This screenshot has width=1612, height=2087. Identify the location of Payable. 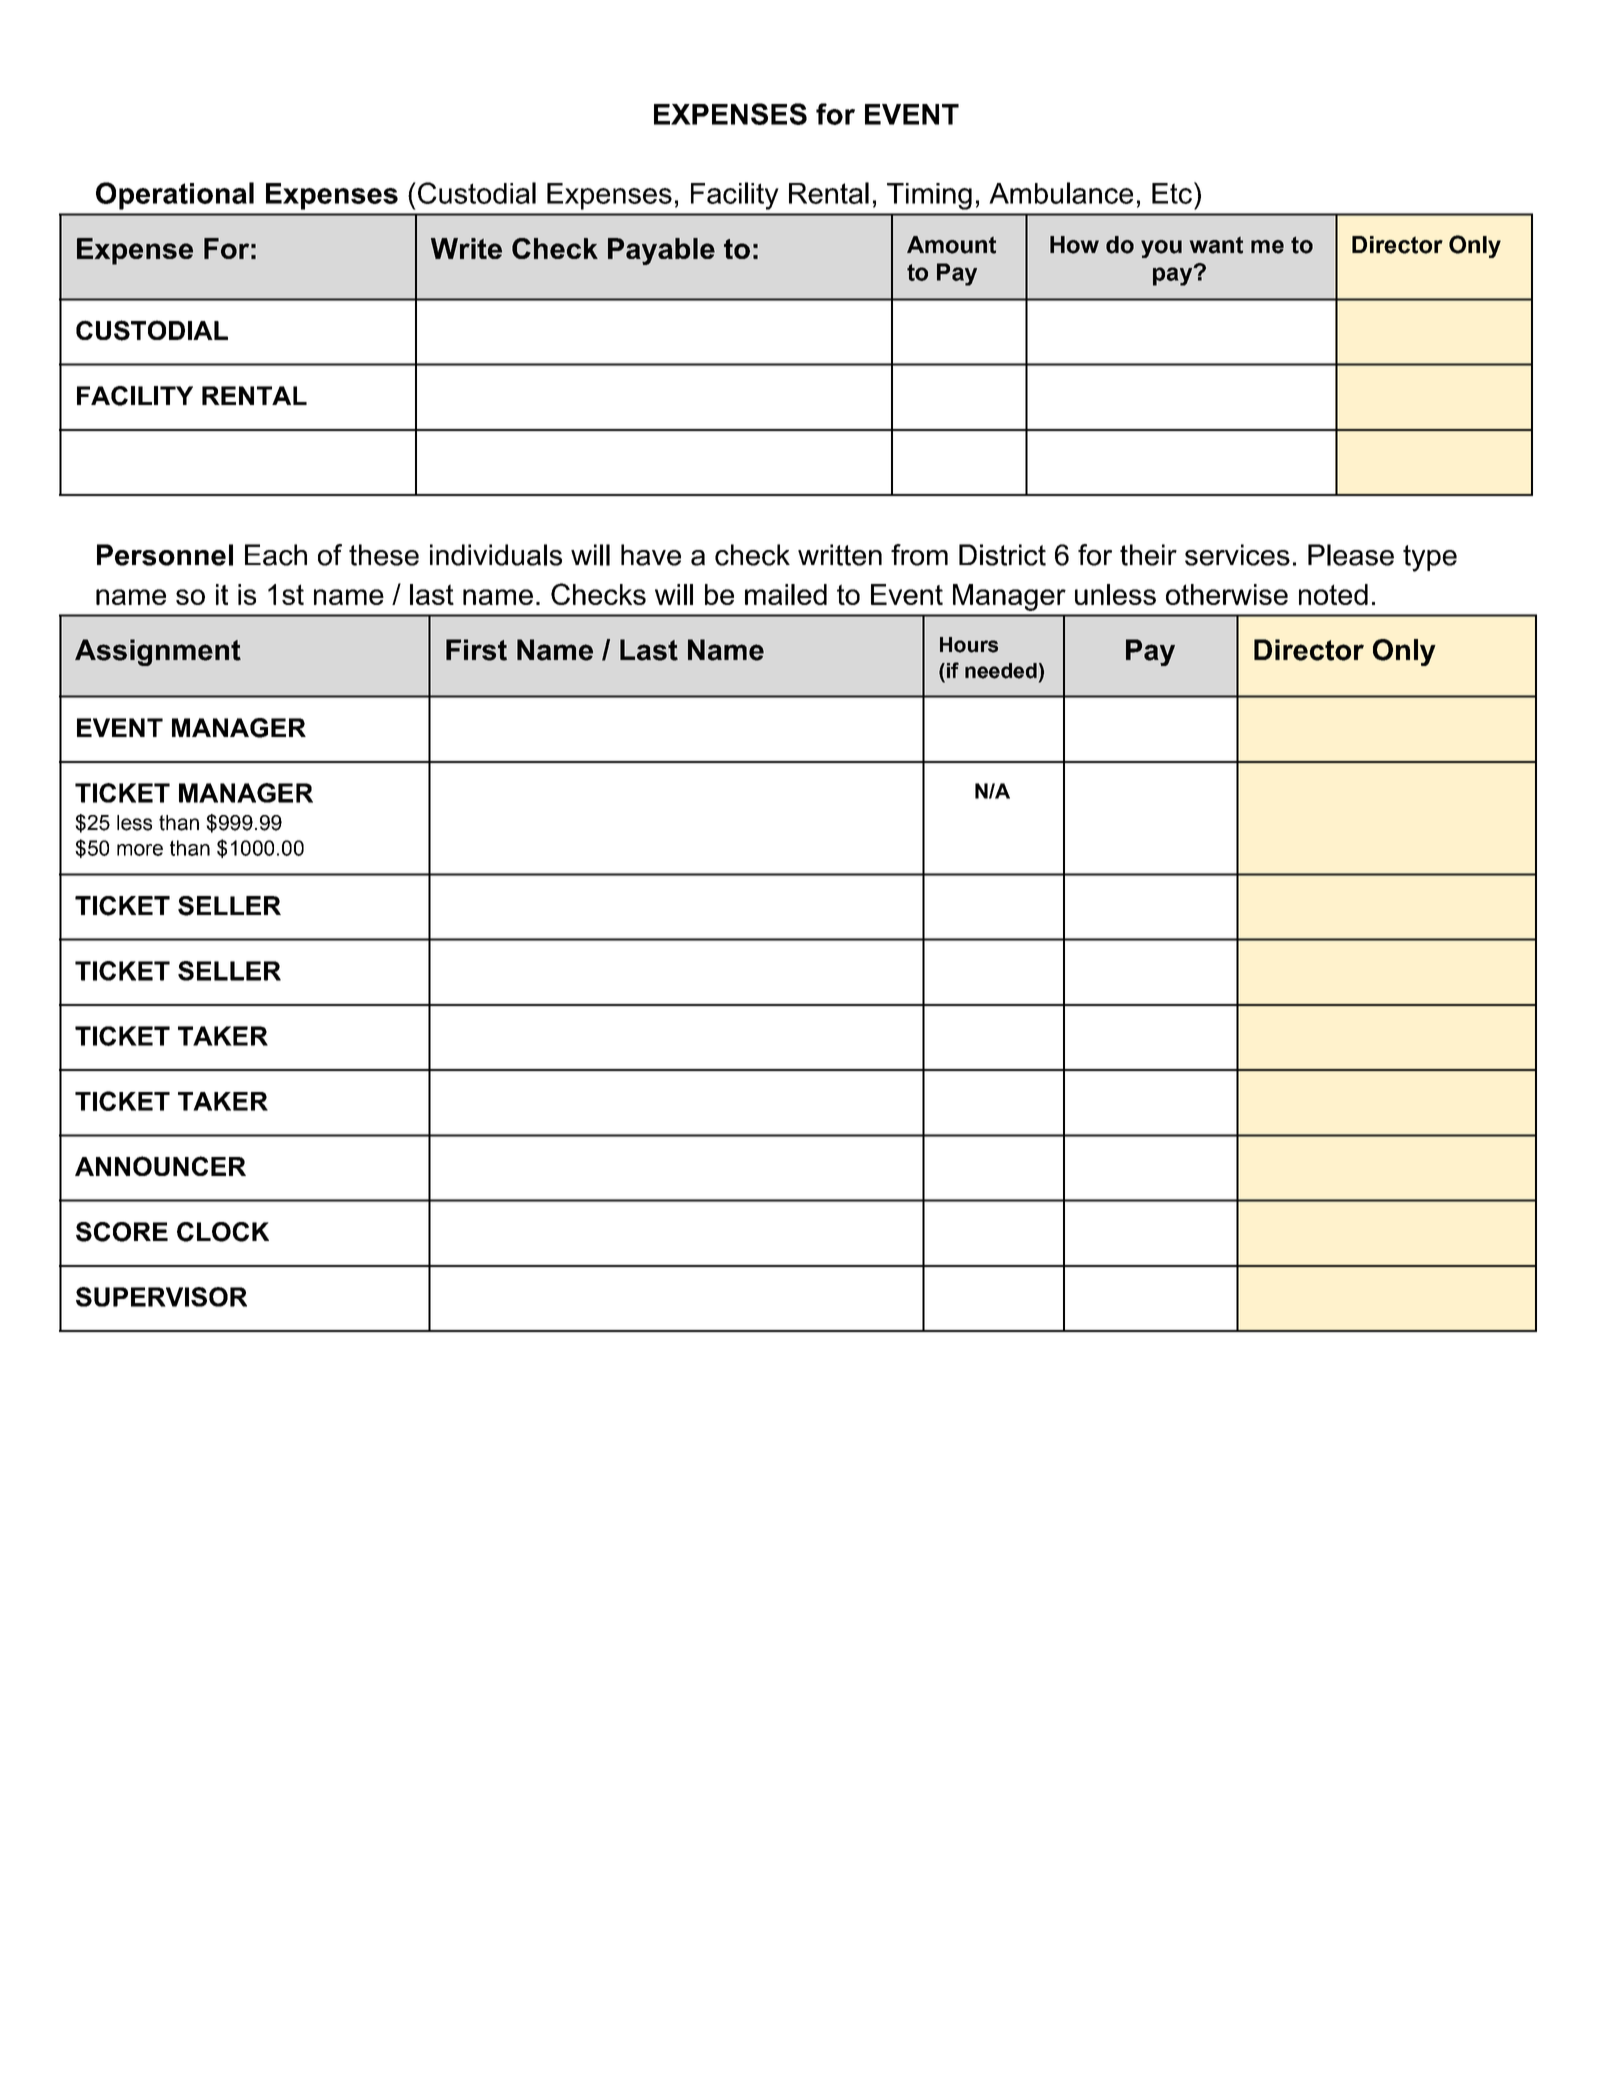
(661, 251).
